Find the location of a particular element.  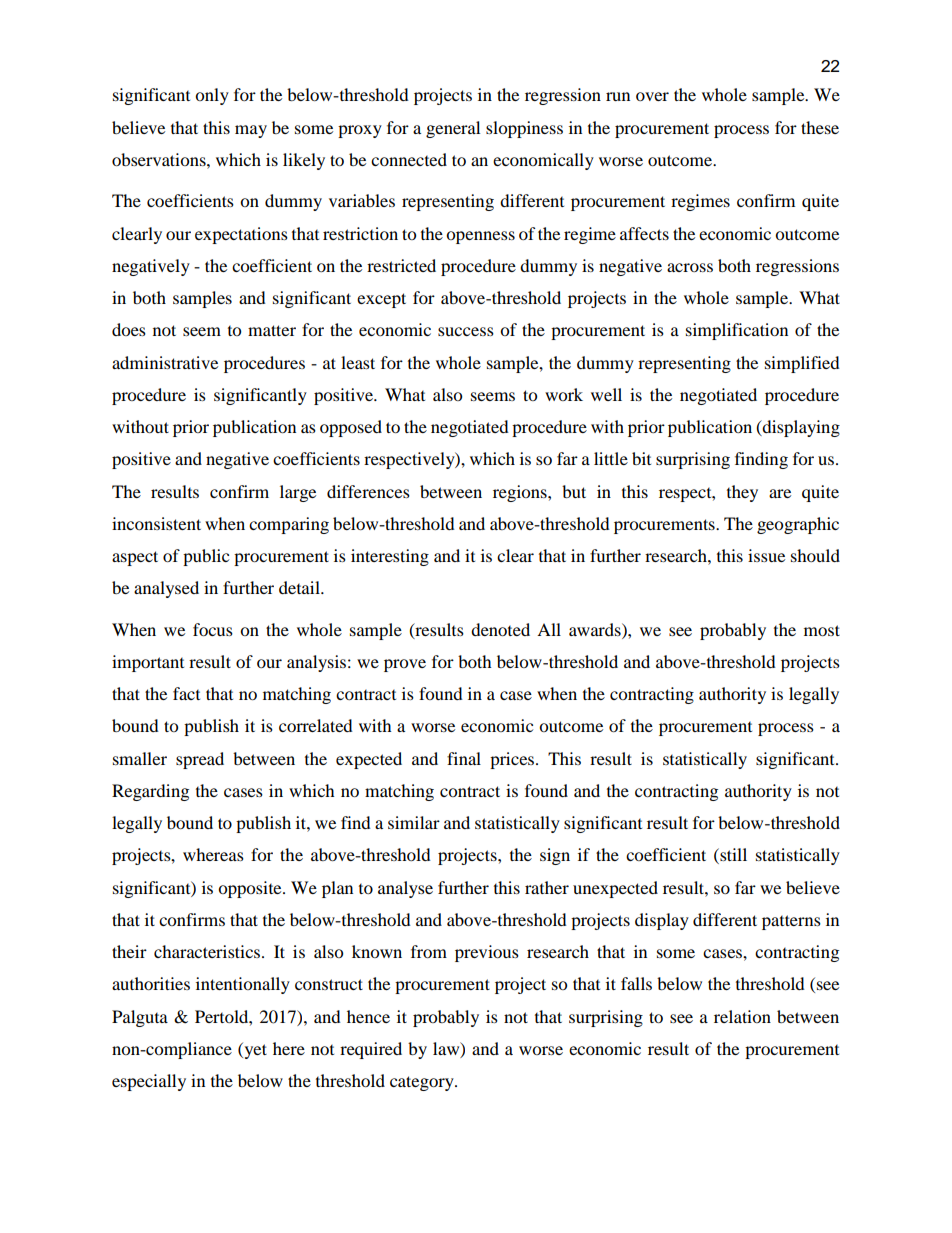

issue is located at coordinates (766, 555).
